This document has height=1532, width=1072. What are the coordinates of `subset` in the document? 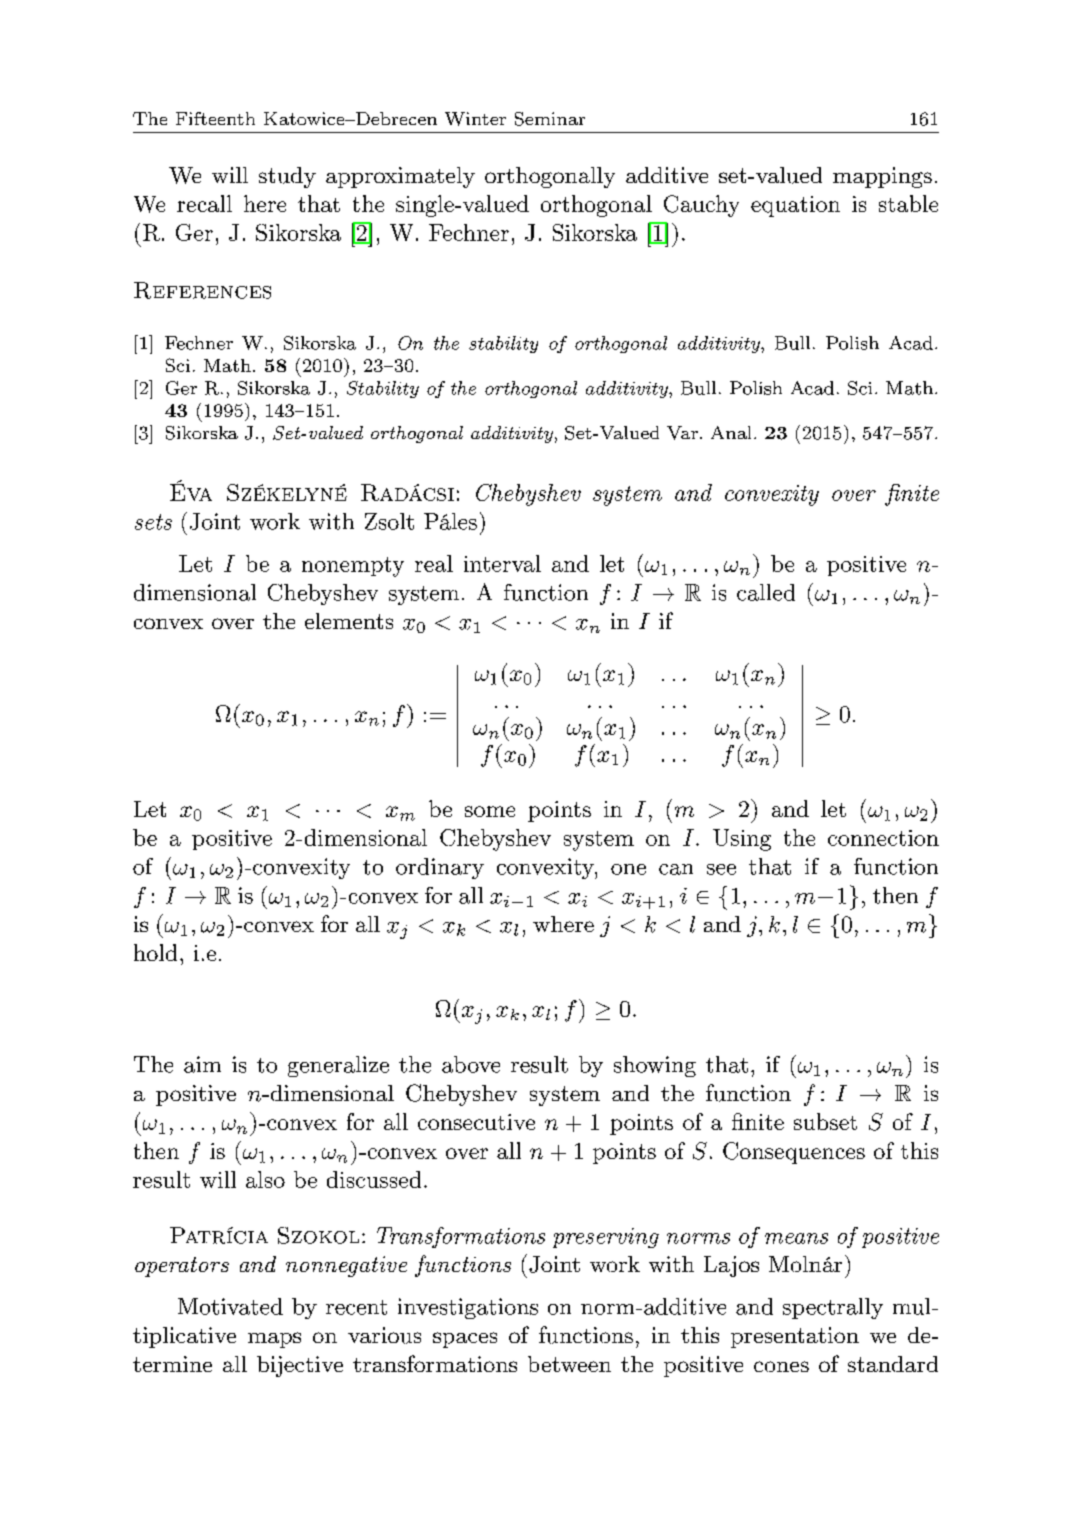 It's located at (825, 1121).
